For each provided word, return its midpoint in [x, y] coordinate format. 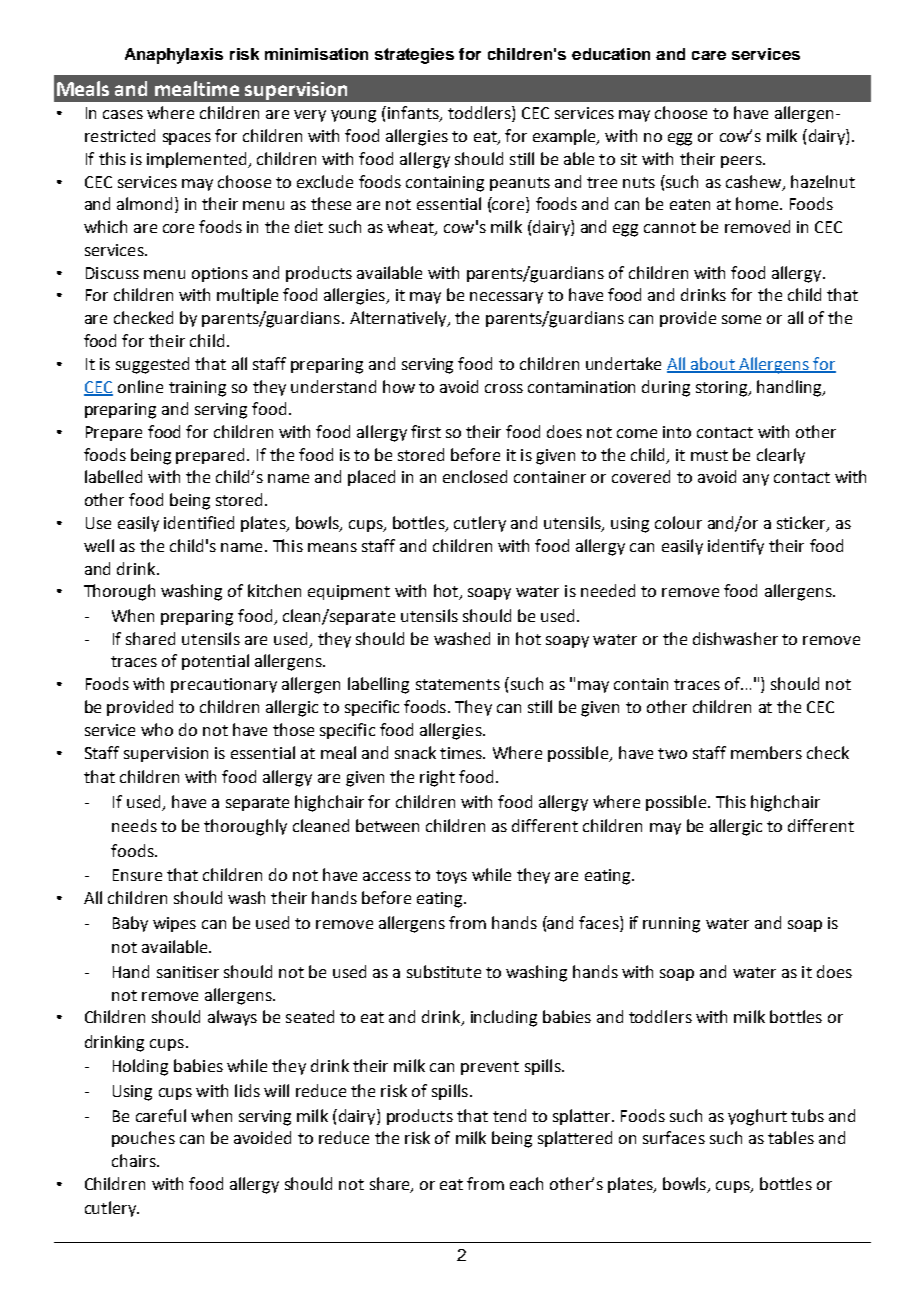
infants [414, 114]
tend [509, 1115]
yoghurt [757, 1117]
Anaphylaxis [174, 56]
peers [742, 162]
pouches [143, 1139]
